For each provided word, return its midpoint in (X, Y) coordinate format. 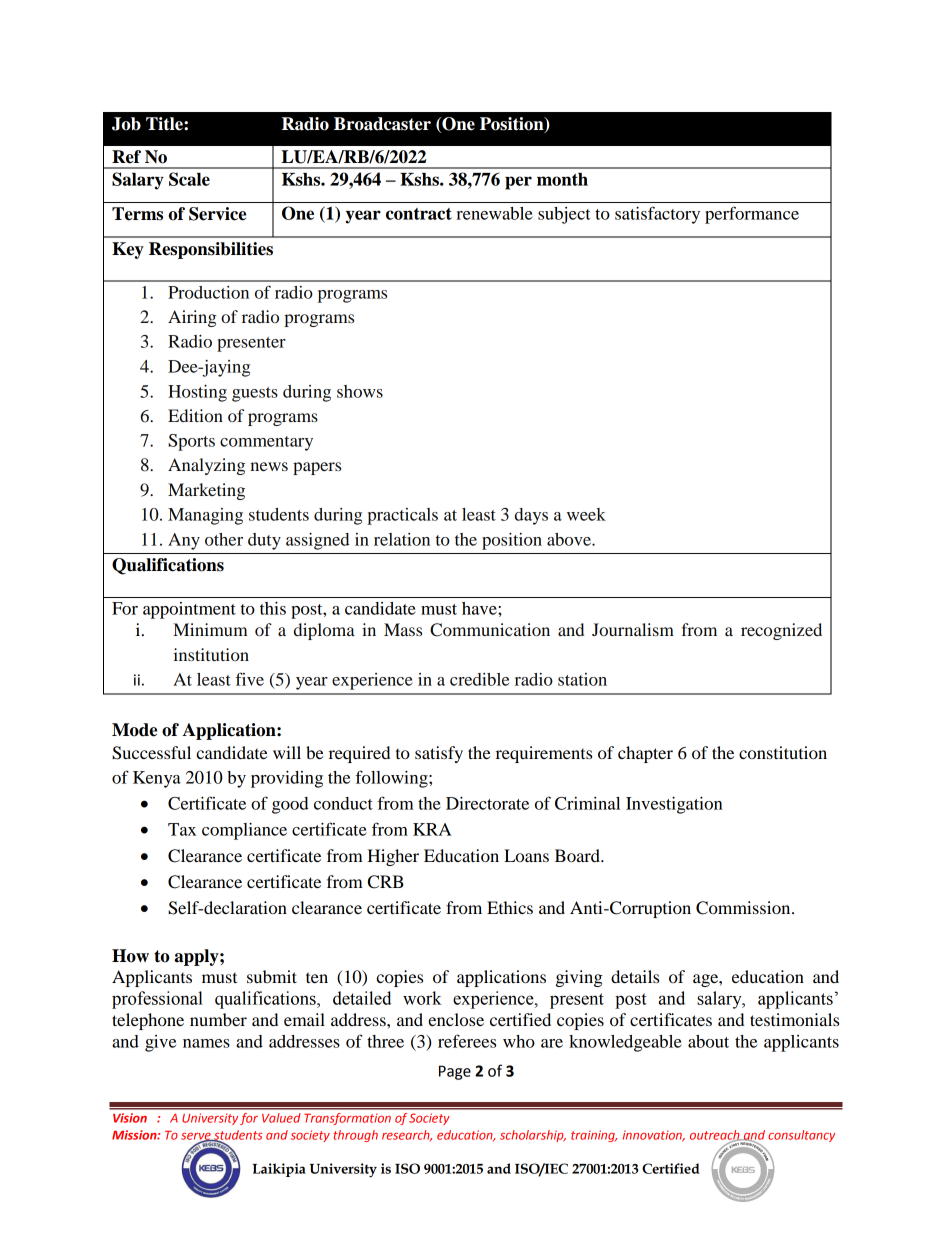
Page (455, 1072)
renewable (494, 213)
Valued (281, 1118)
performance (752, 215)
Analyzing (206, 466)
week (586, 514)
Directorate (487, 803)
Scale (189, 179)
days (531, 516)
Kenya (157, 779)
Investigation (674, 805)
